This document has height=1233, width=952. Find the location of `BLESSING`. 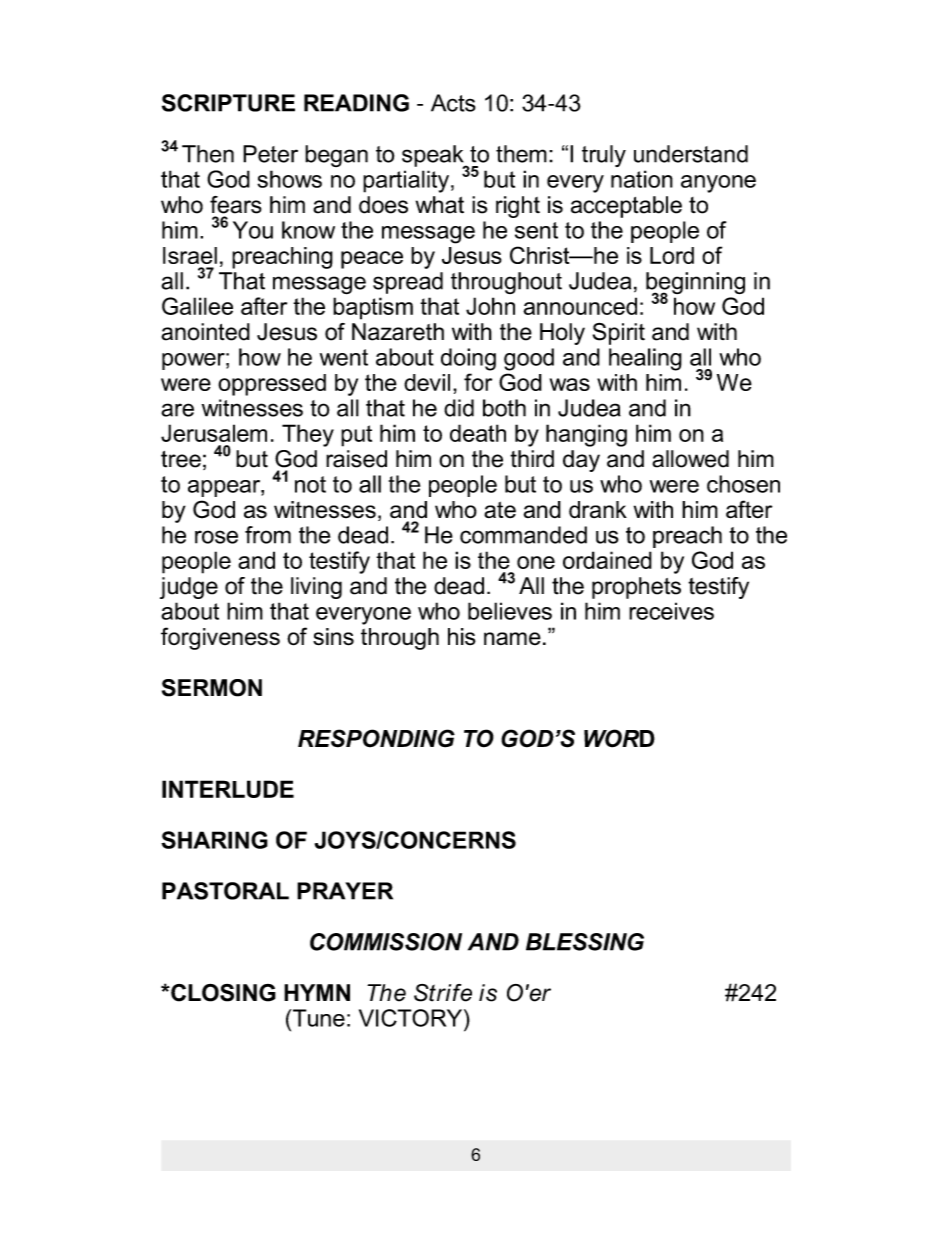

BLESSING is located at coordinates (585, 942).
